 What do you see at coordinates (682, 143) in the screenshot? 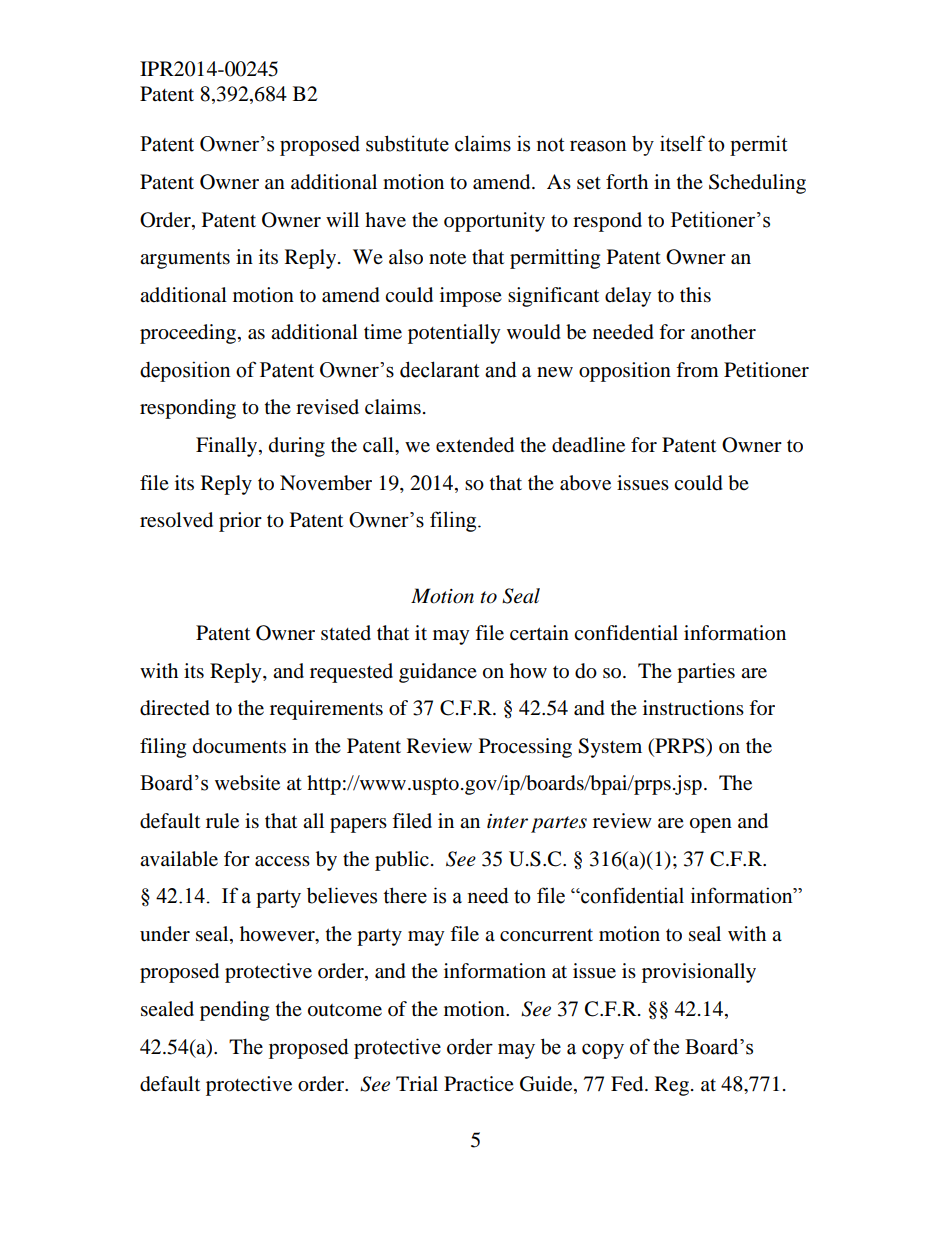
I see `itself` at bounding box center [682, 143].
